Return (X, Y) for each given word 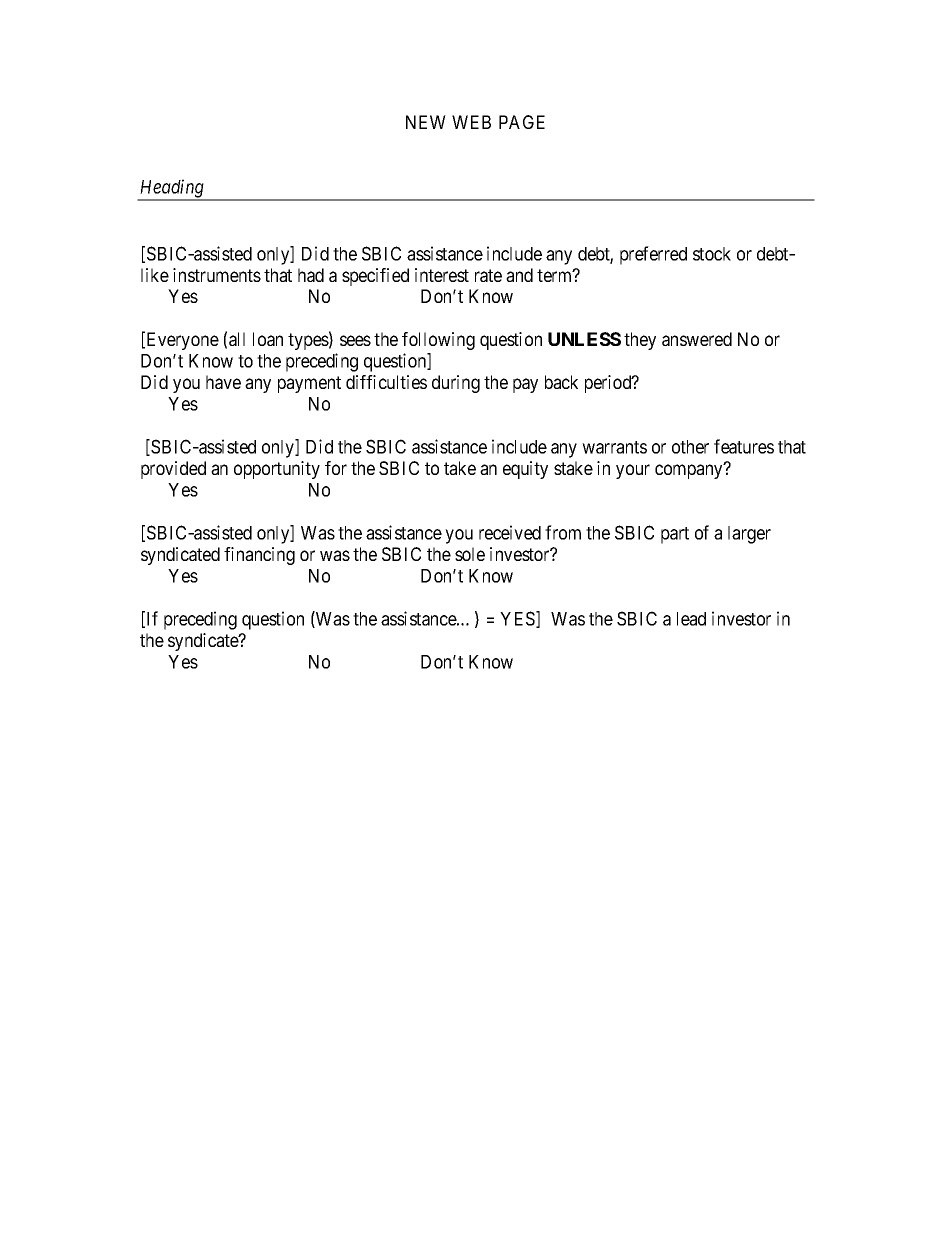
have (223, 382)
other (690, 447)
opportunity (277, 470)
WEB (471, 122)
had (311, 275)
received (510, 532)
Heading (171, 189)
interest (442, 275)
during (456, 384)
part (675, 535)
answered (697, 339)
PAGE (522, 122)
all (237, 339)
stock (712, 254)
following (438, 341)
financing (259, 556)
